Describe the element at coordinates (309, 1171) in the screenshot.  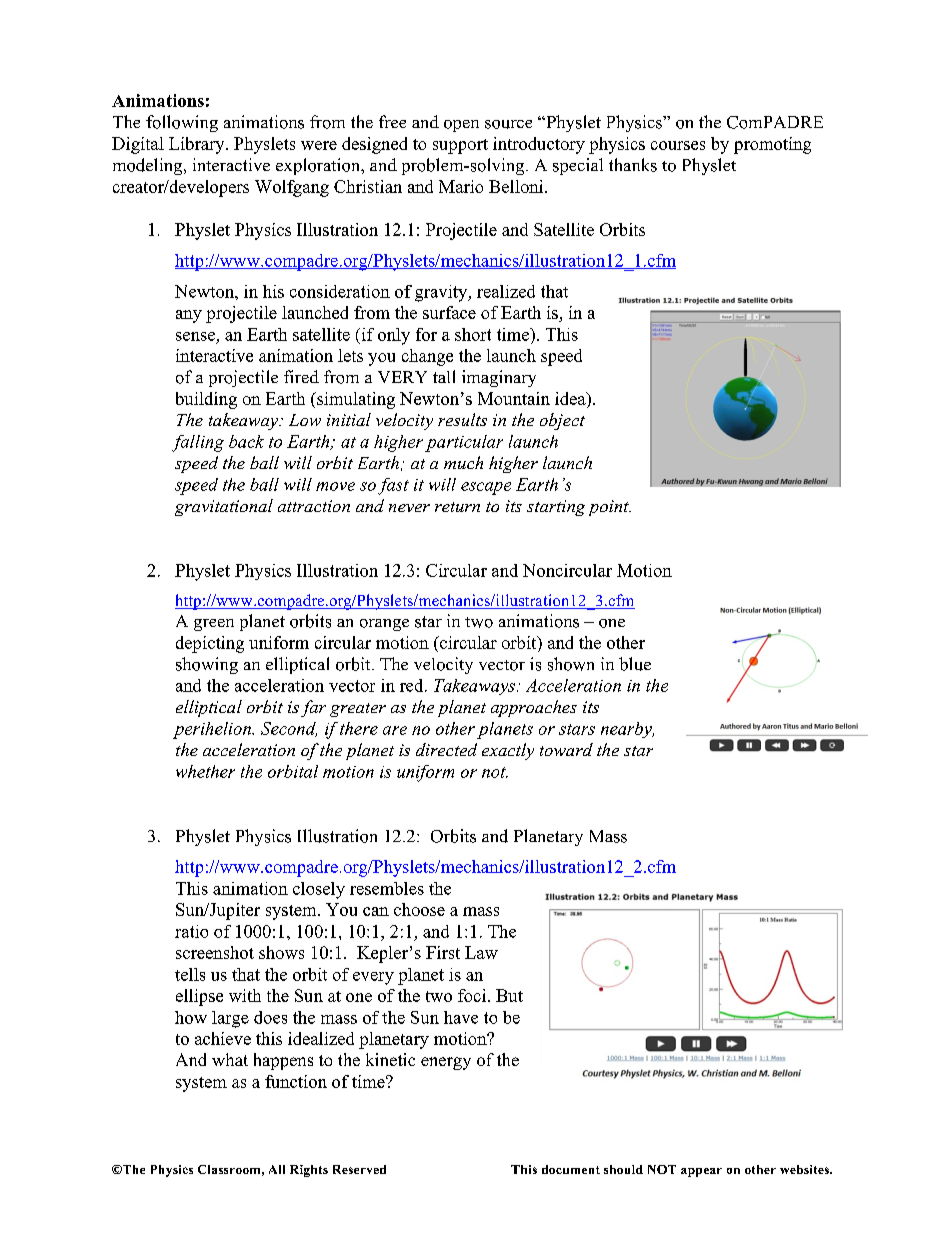
I see `Rights` at that location.
